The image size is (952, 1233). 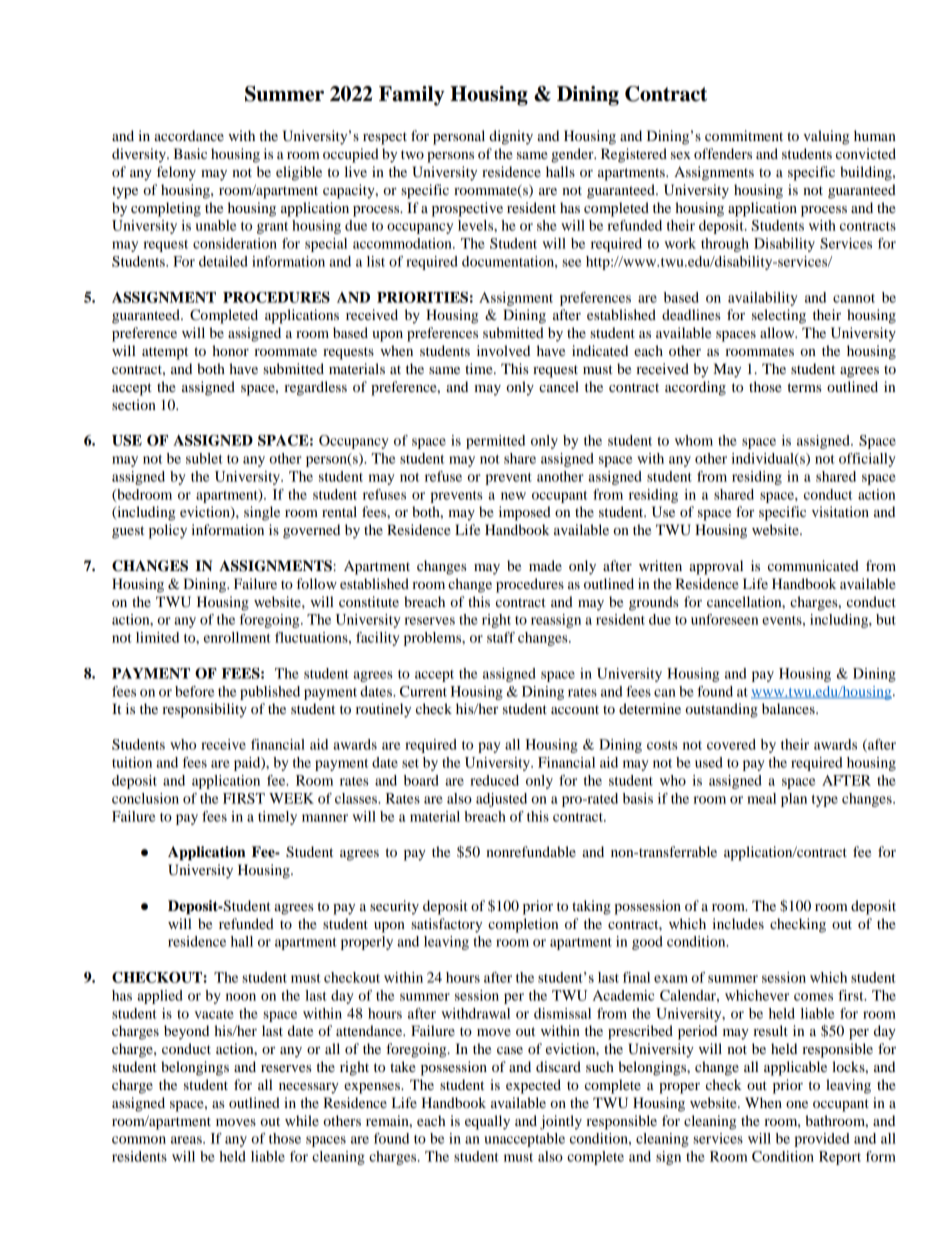 What do you see at coordinates (139, 1140) in the screenshot?
I see `common` at bounding box center [139, 1140].
